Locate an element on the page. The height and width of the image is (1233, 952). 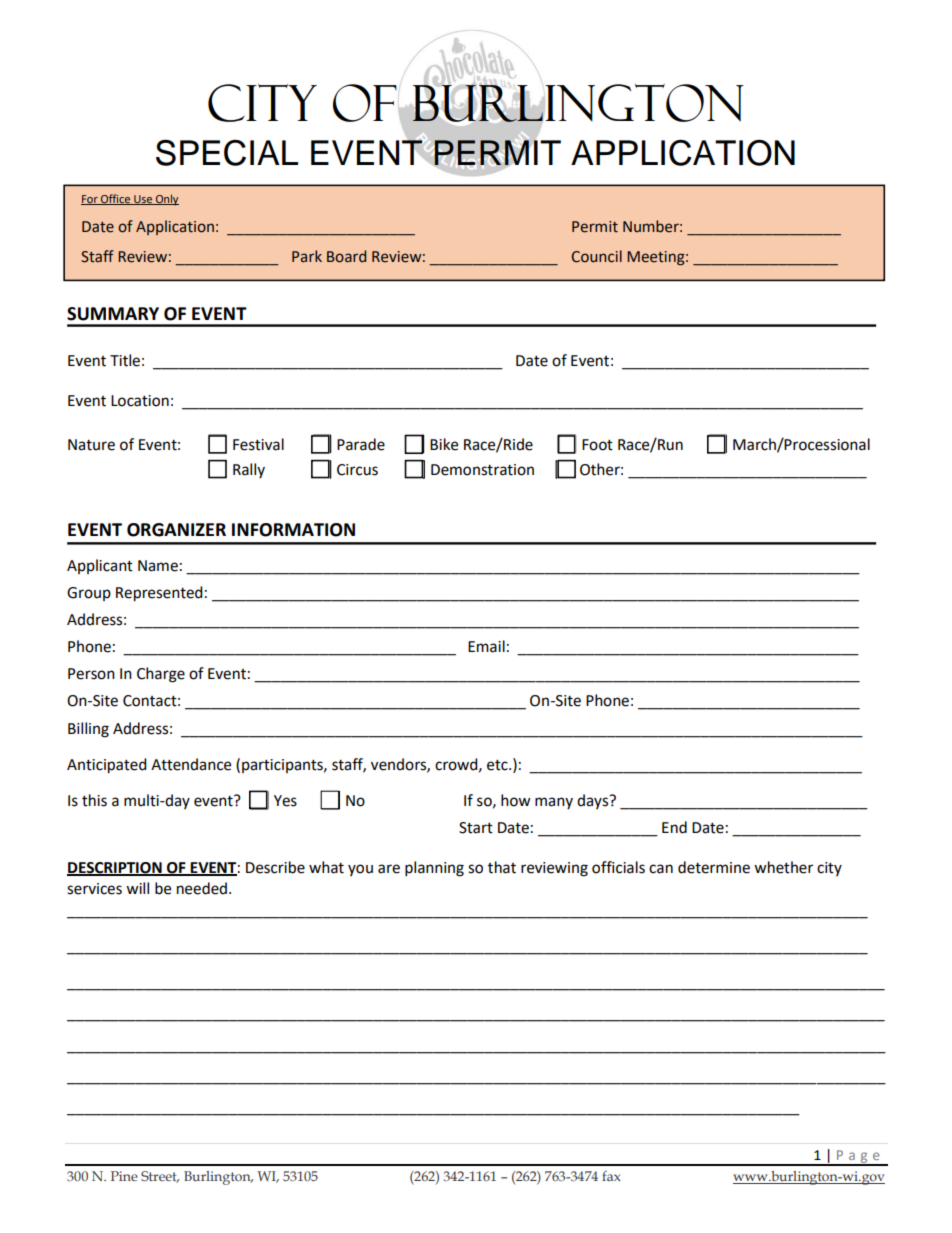
Only is located at coordinates (166, 200).
